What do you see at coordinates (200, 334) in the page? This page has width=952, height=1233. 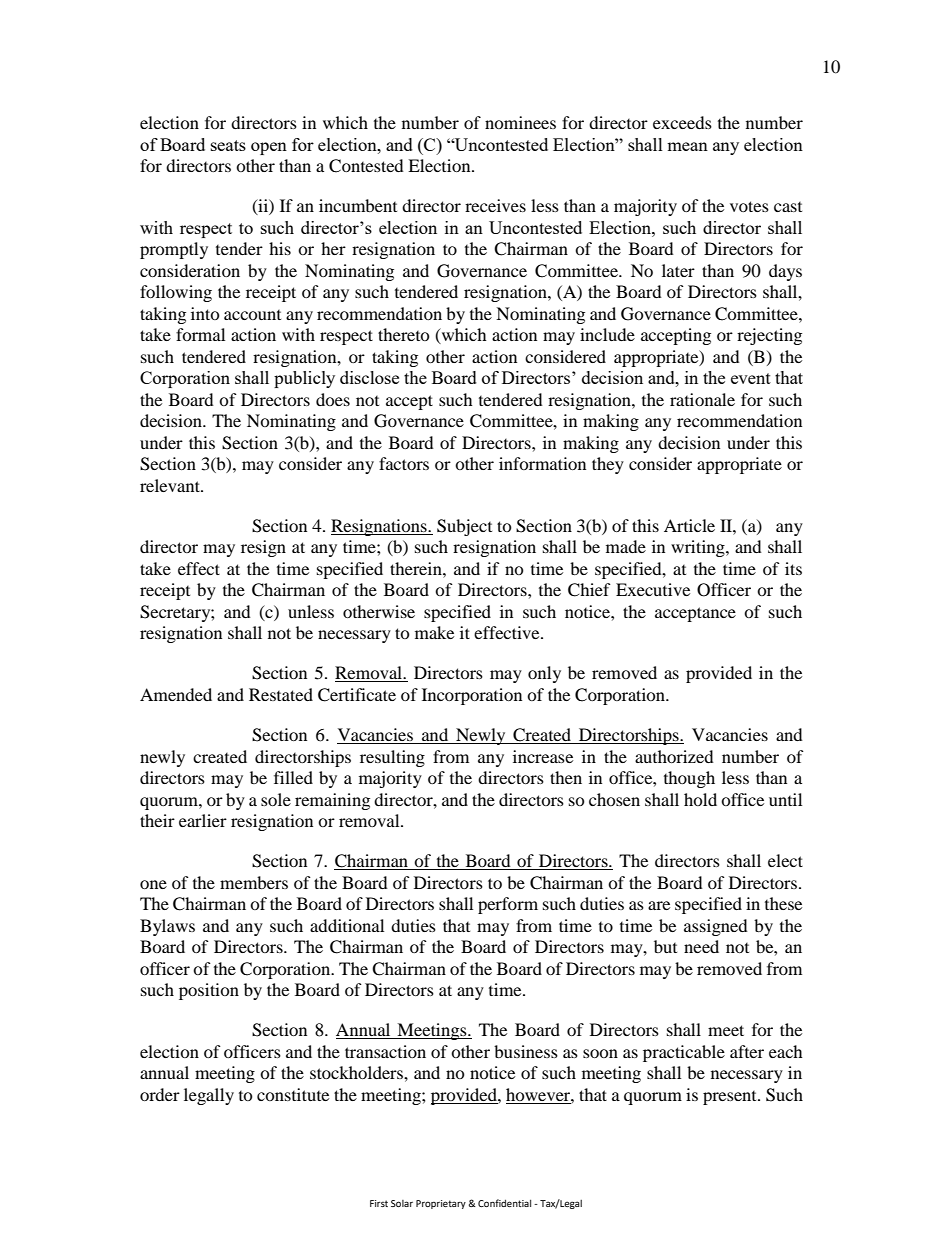 I see `formal` at bounding box center [200, 334].
